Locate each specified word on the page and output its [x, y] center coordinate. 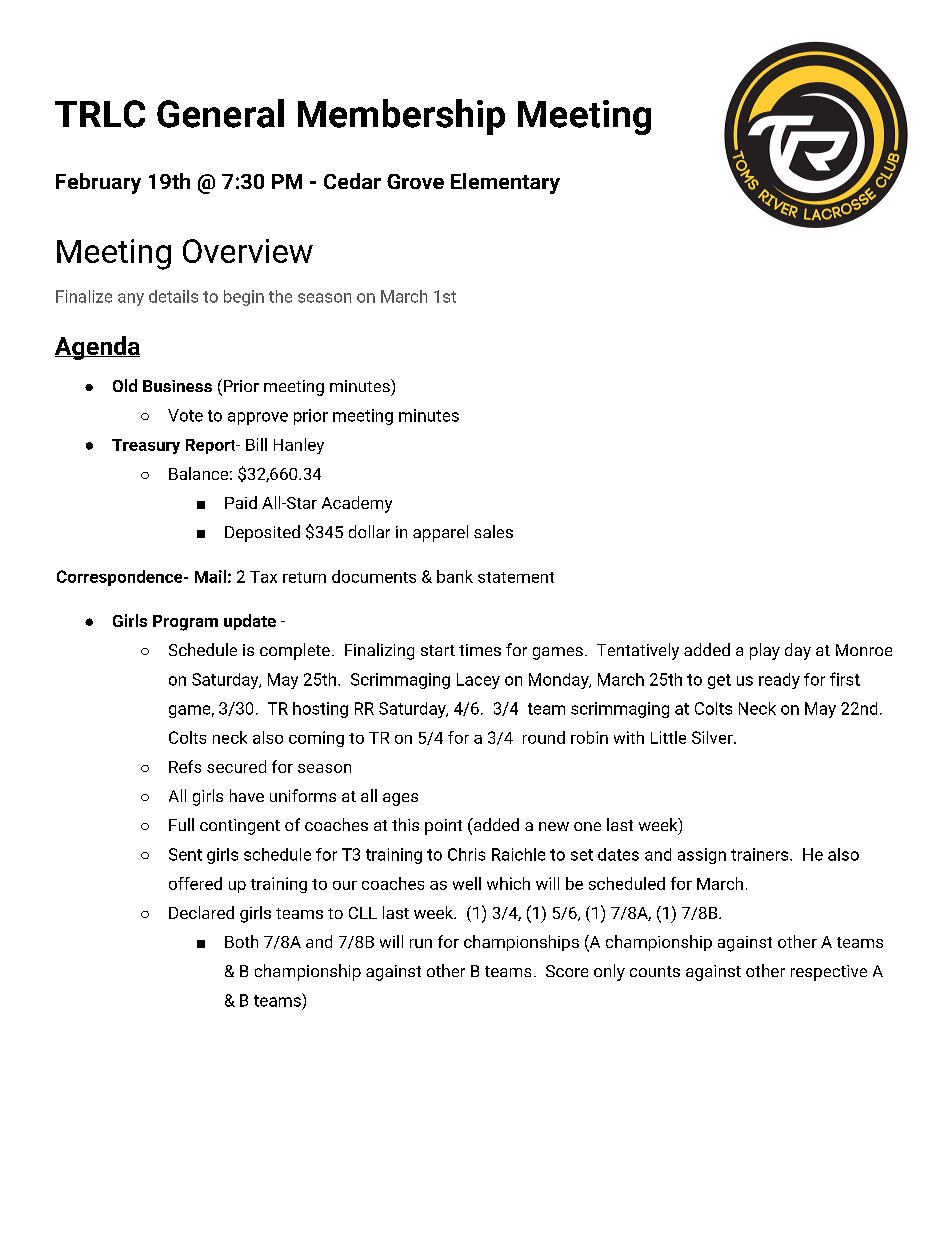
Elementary [505, 183]
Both [241, 941]
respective [829, 973]
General [220, 113]
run [421, 943]
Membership [401, 117]
